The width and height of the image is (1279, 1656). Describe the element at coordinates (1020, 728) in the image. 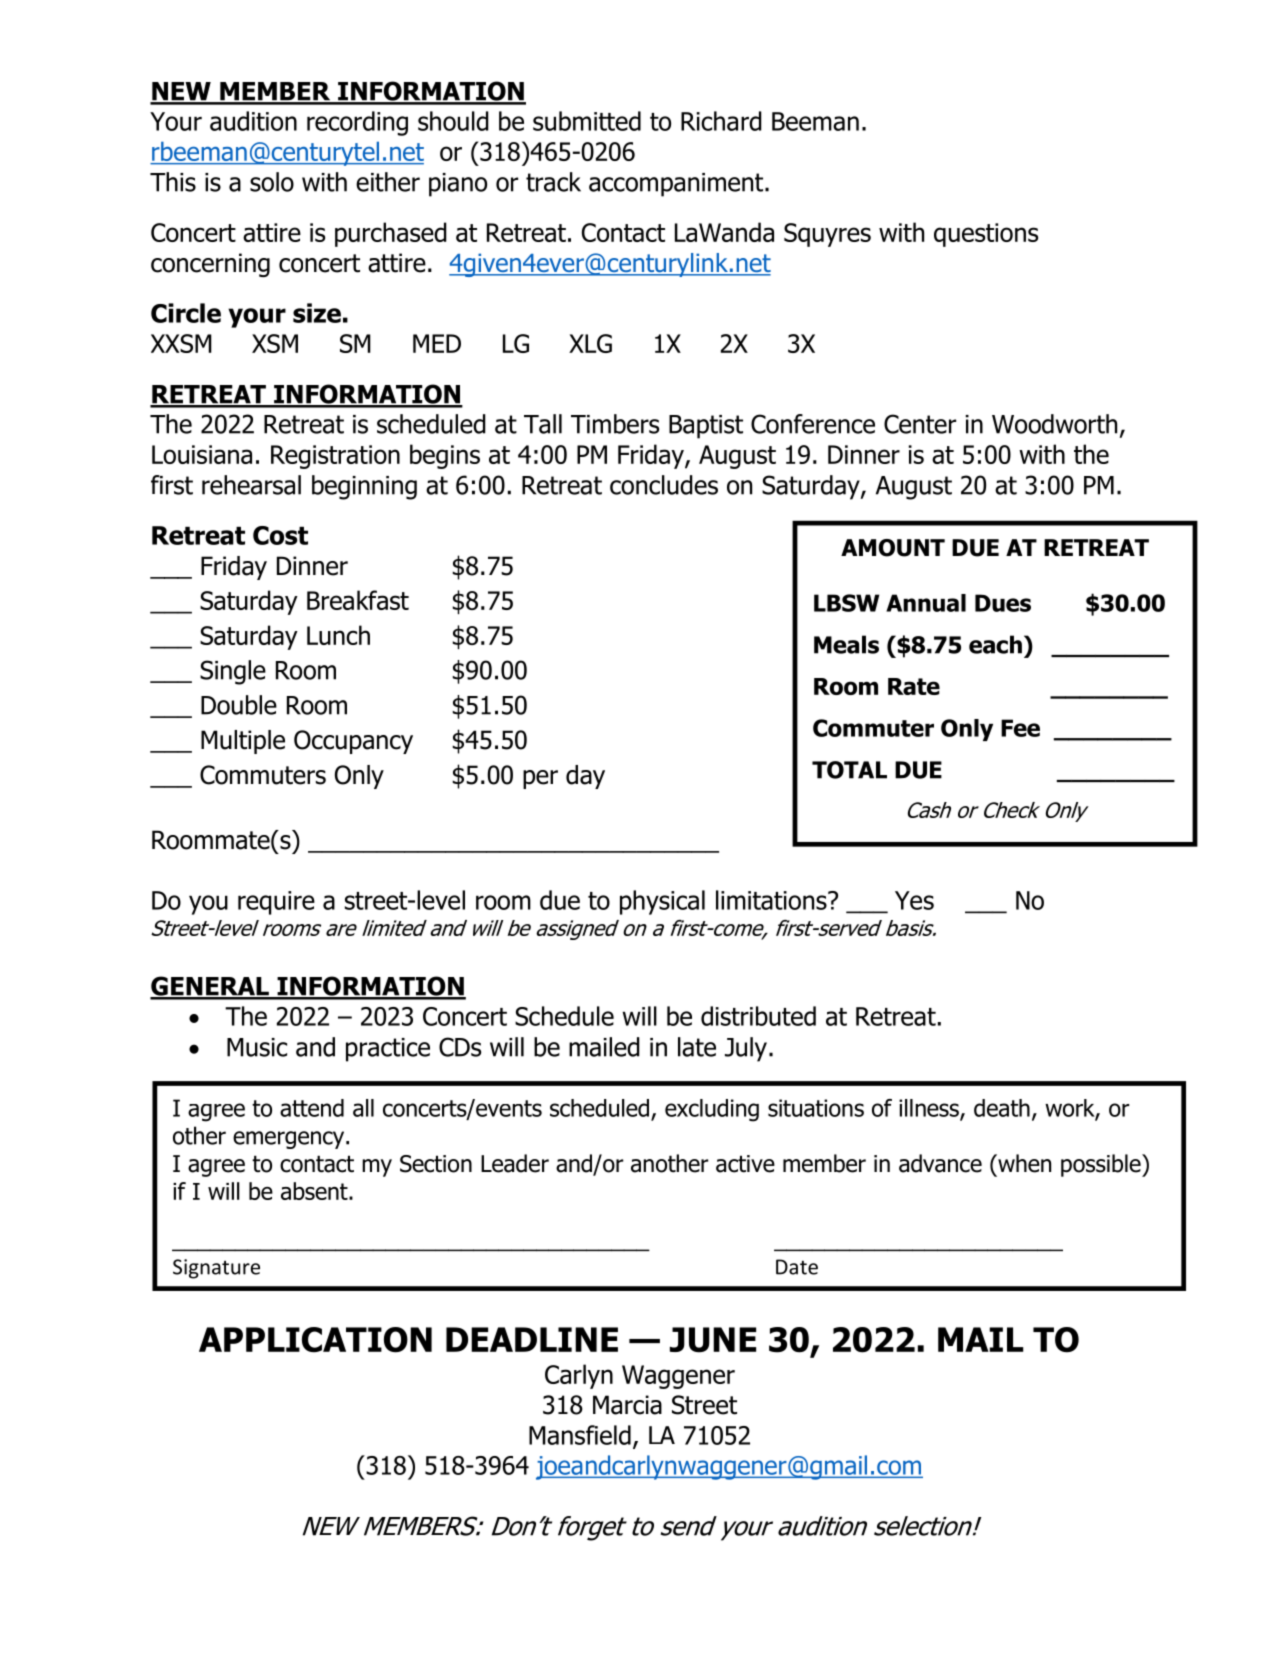

I see `Fee` at that location.
